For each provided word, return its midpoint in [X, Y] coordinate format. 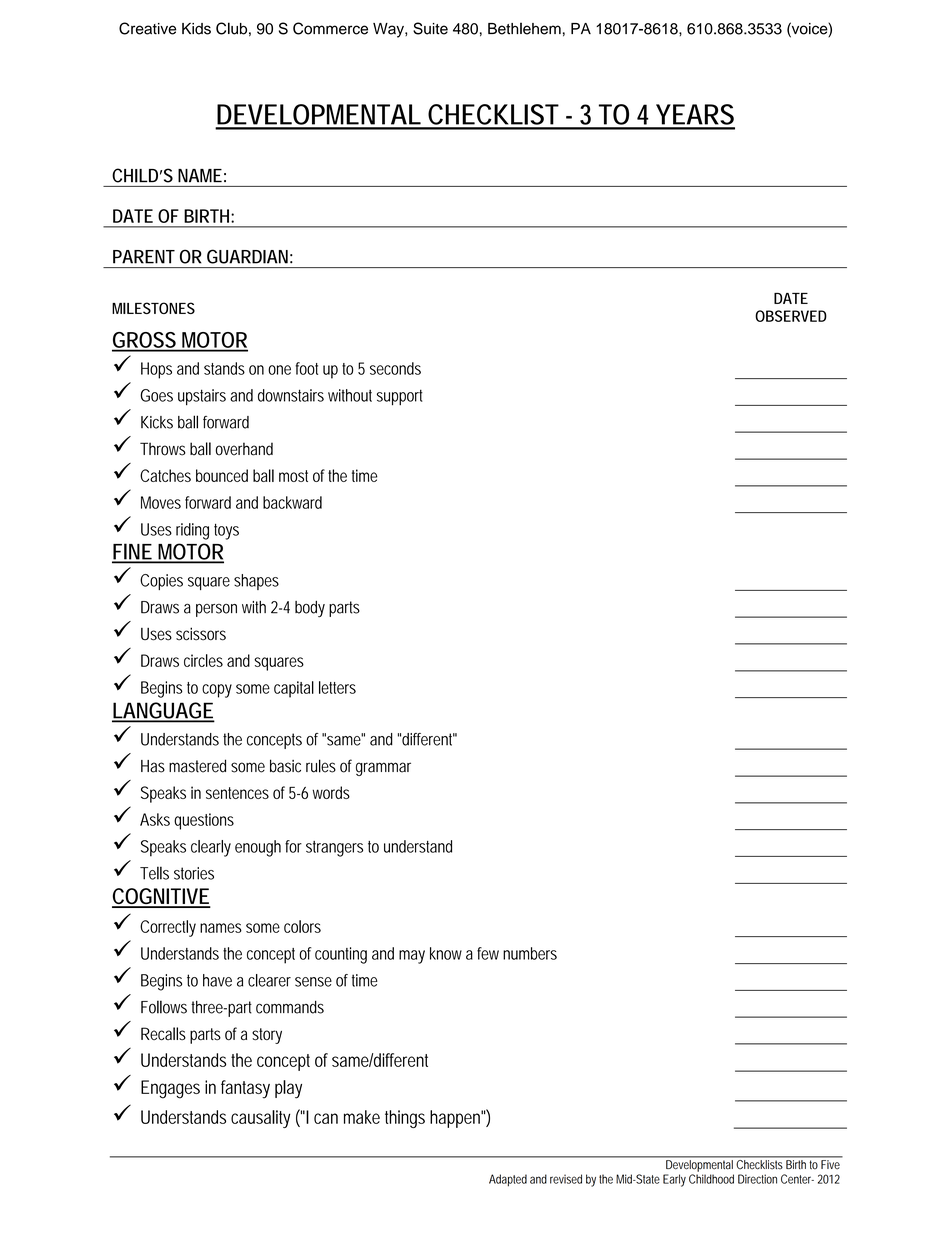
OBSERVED [791, 316]
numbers [530, 953]
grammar [383, 769]
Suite [430, 28]
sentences [237, 793]
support [400, 397]
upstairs [202, 397]
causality [260, 1119]
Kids [196, 29]
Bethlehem [524, 28]
